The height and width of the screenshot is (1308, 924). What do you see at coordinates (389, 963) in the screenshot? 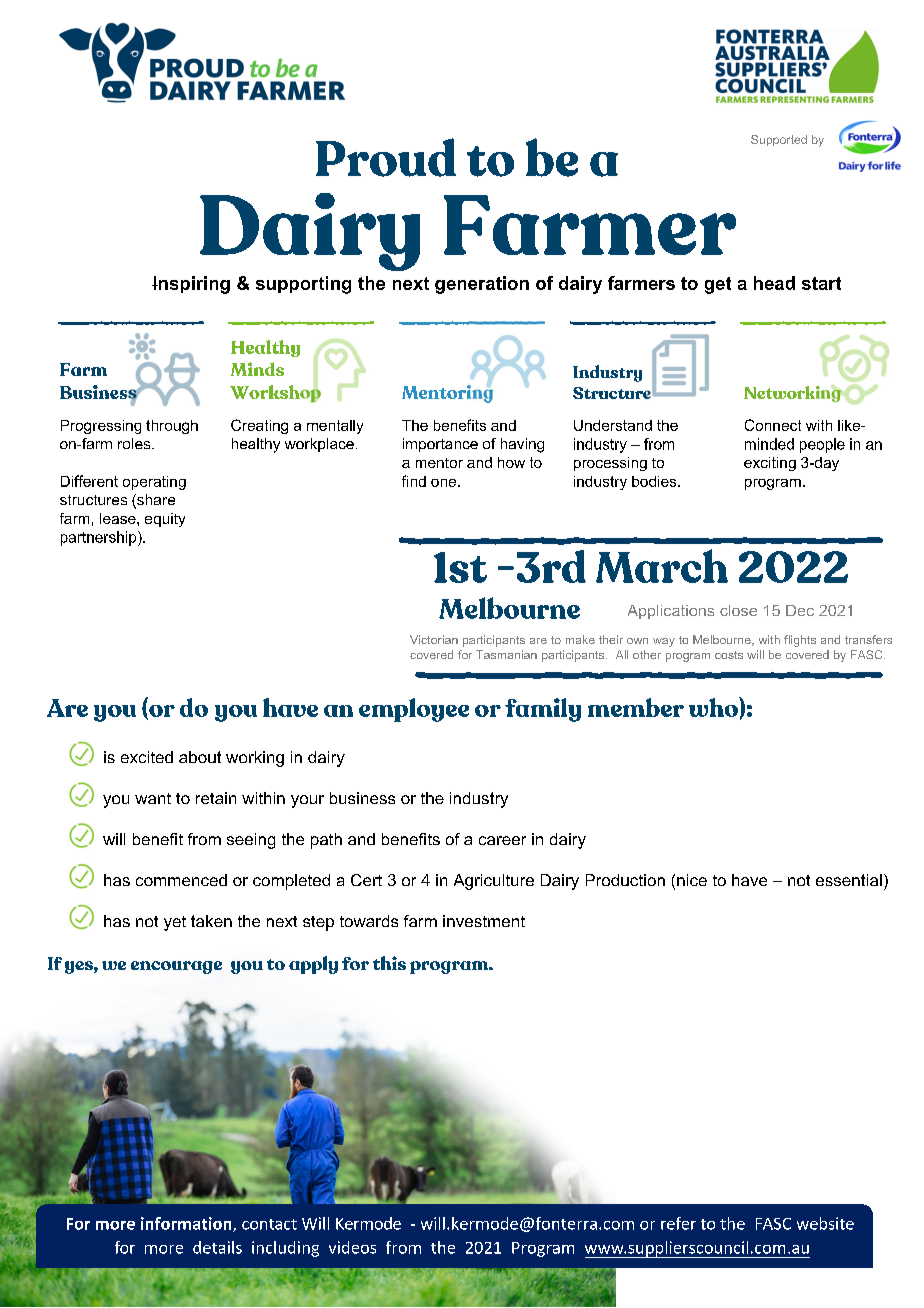
I see `this` at bounding box center [389, 963].
